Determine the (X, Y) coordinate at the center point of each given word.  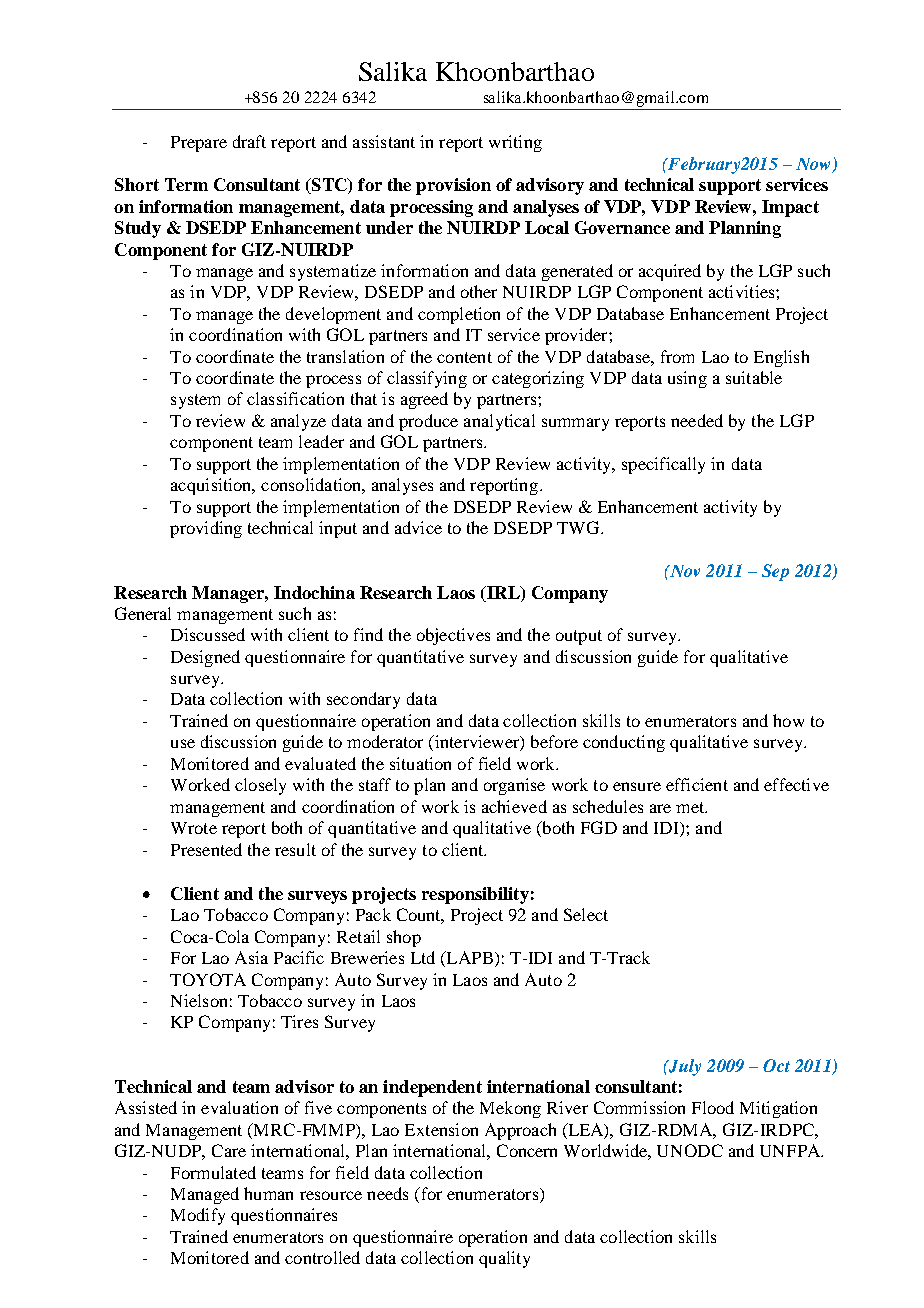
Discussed (208, 634)
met (691, 807)
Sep (775, 572)
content (464, 357)
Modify (198, 1216)
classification (295, 398)
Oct (776, 1065)
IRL (503, 592)
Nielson (199, 1000)
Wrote (194, 828)
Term (186, 184)
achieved (514, 806)
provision (453, 186)
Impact (790, 208)
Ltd (423, 957)
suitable (754, 377)
